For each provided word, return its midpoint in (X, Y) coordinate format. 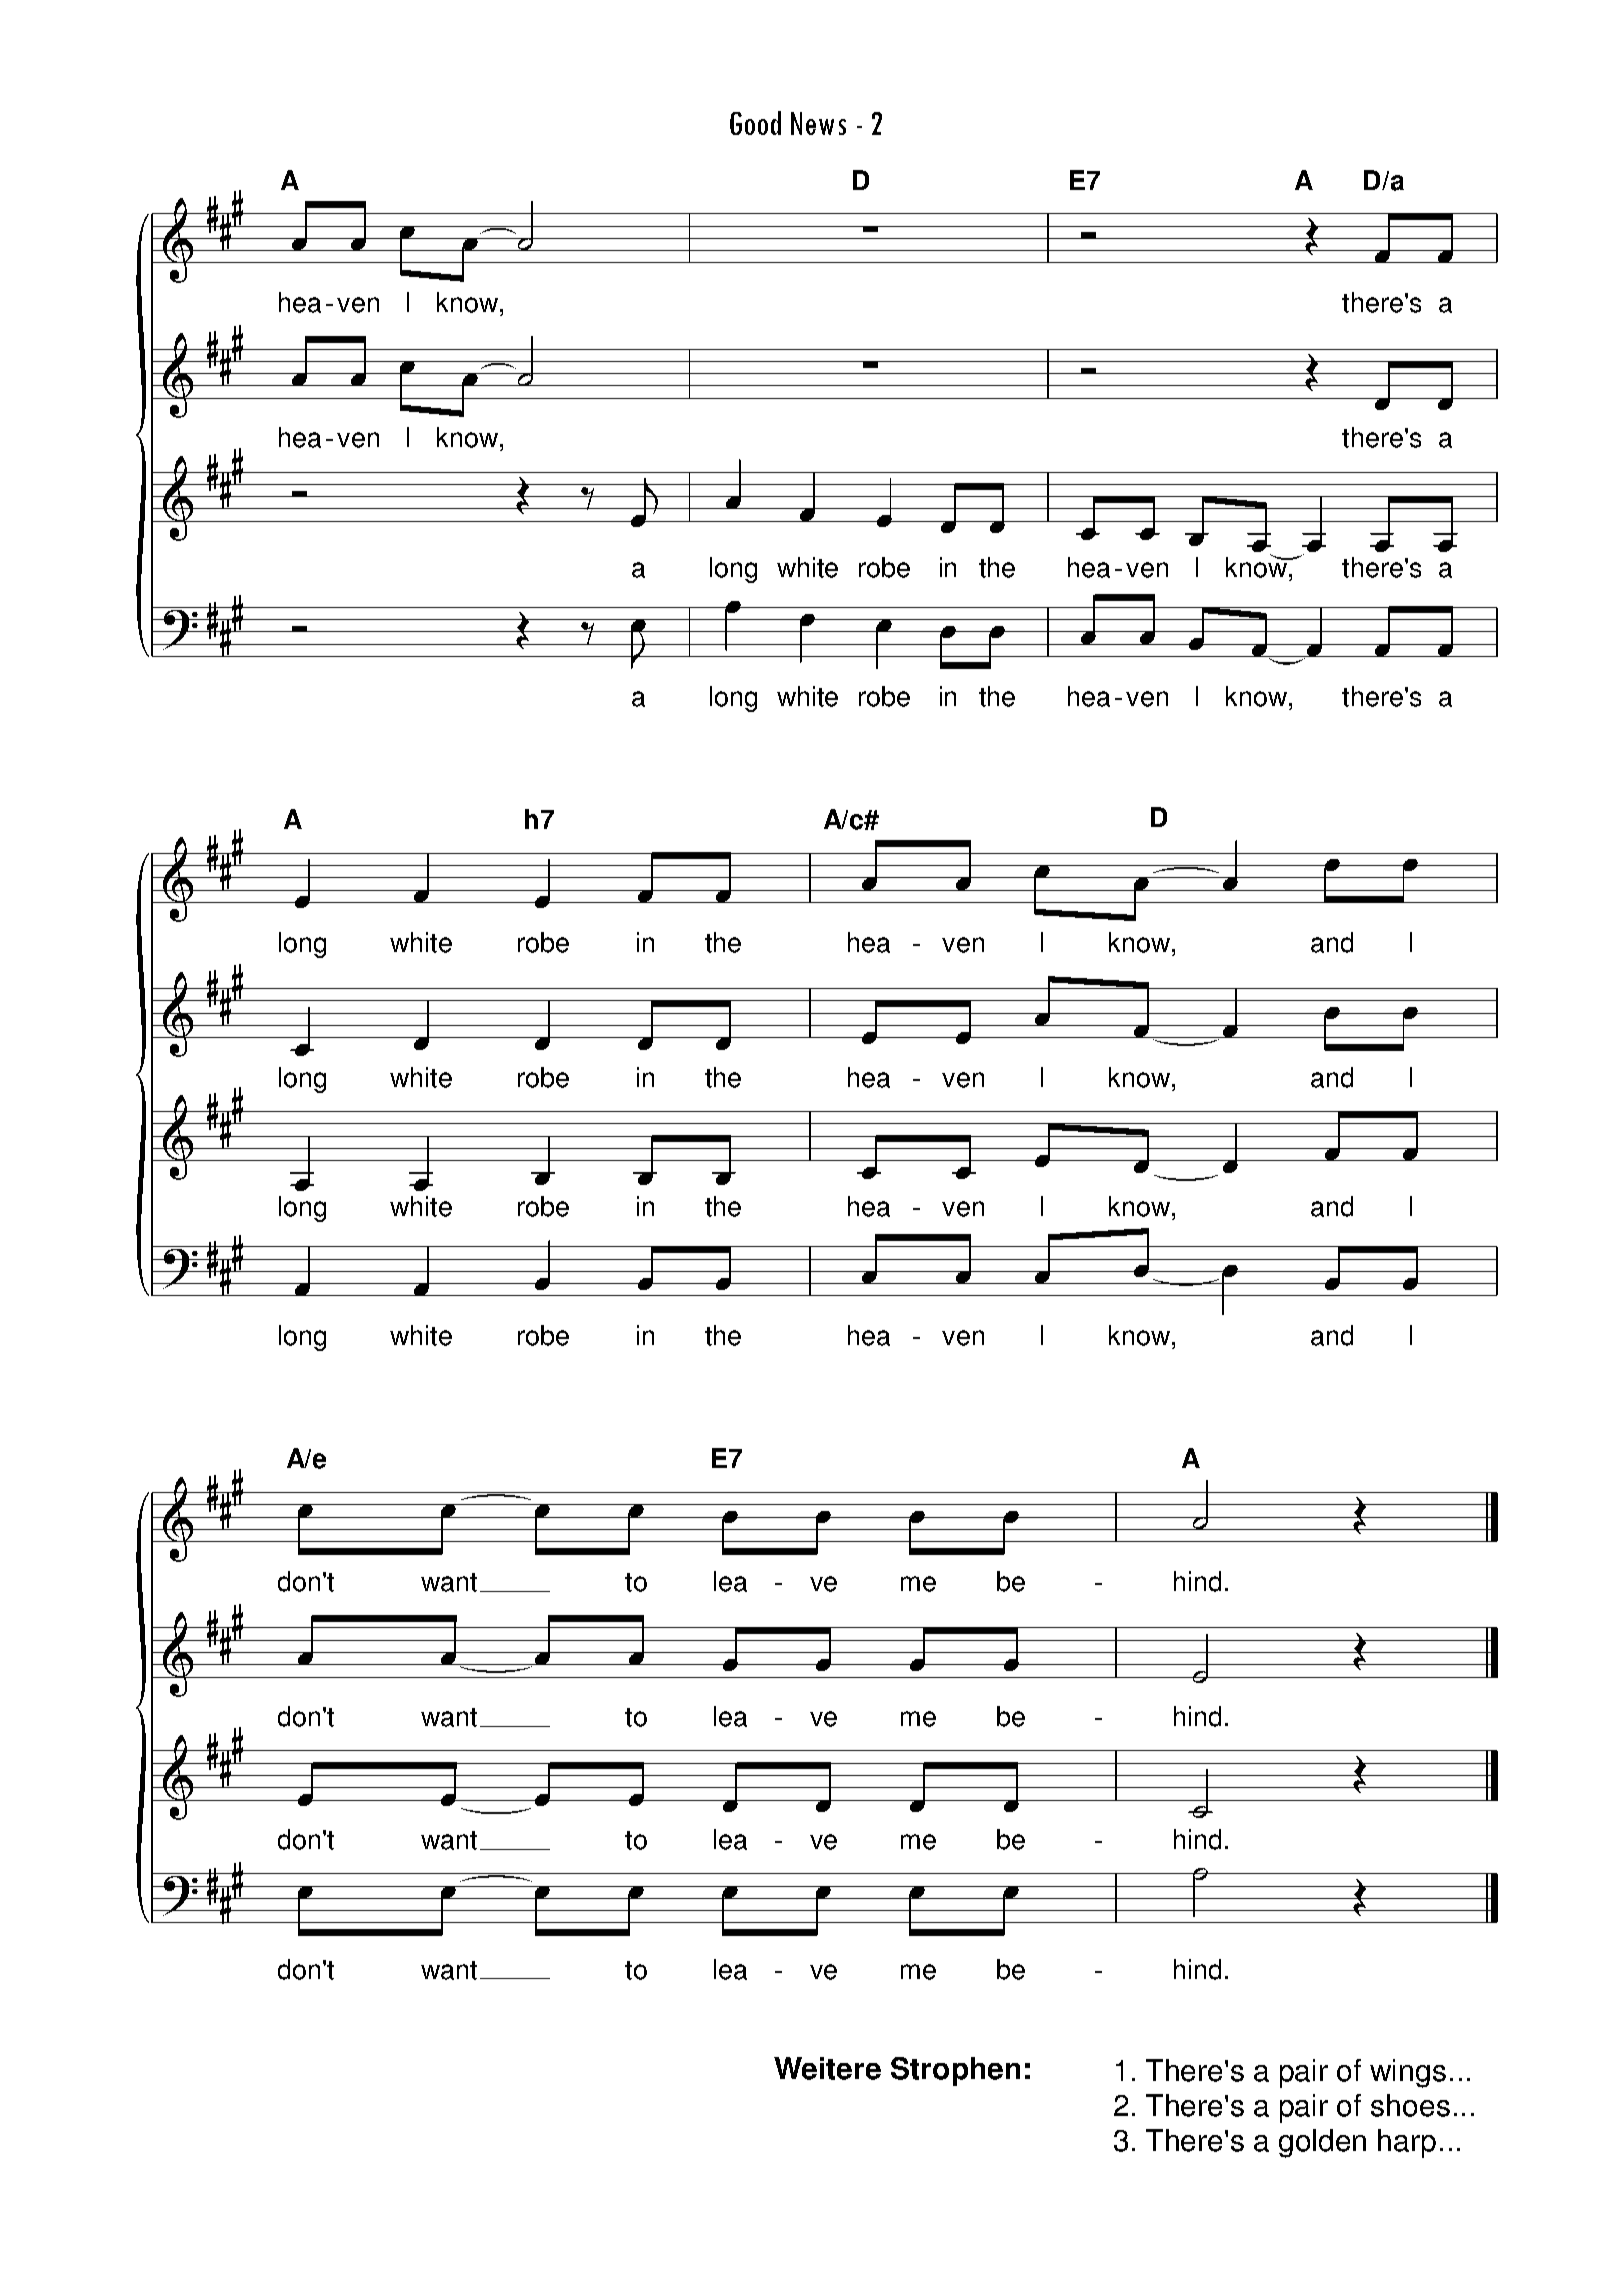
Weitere (827, 2068)
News (818, 123)
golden (1322, 2143)
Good (755, 123)
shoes (1410, 2105)
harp (1407, 2143)
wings (1408, 2073)
